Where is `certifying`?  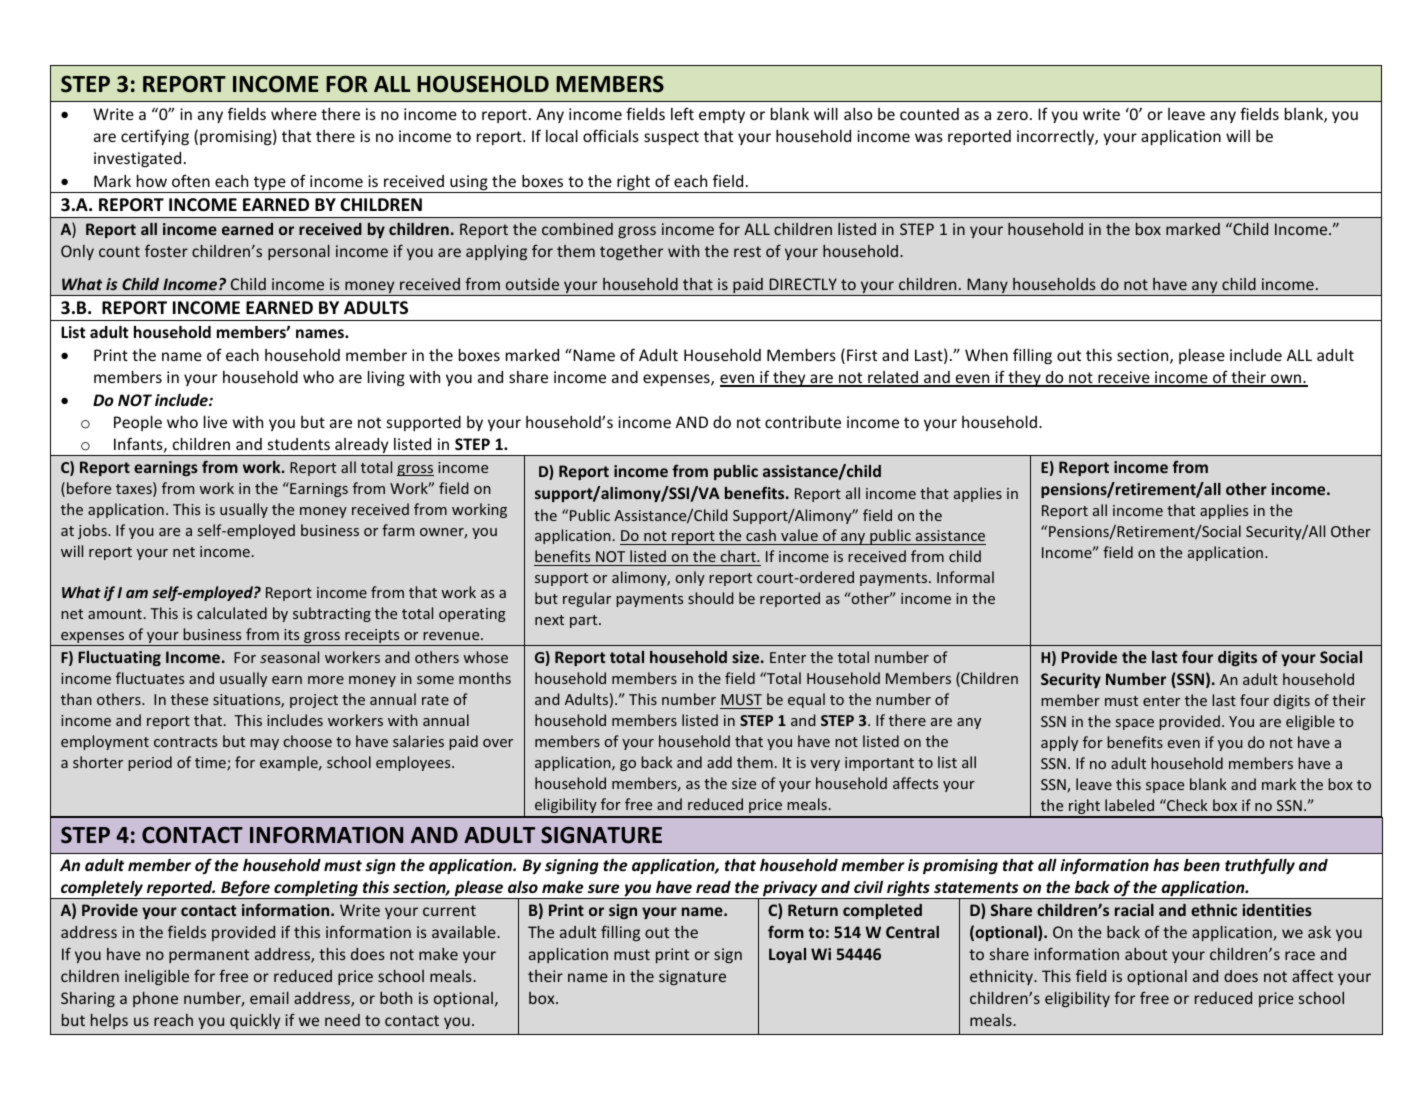
certifying is located at coordinates (155, 137).
